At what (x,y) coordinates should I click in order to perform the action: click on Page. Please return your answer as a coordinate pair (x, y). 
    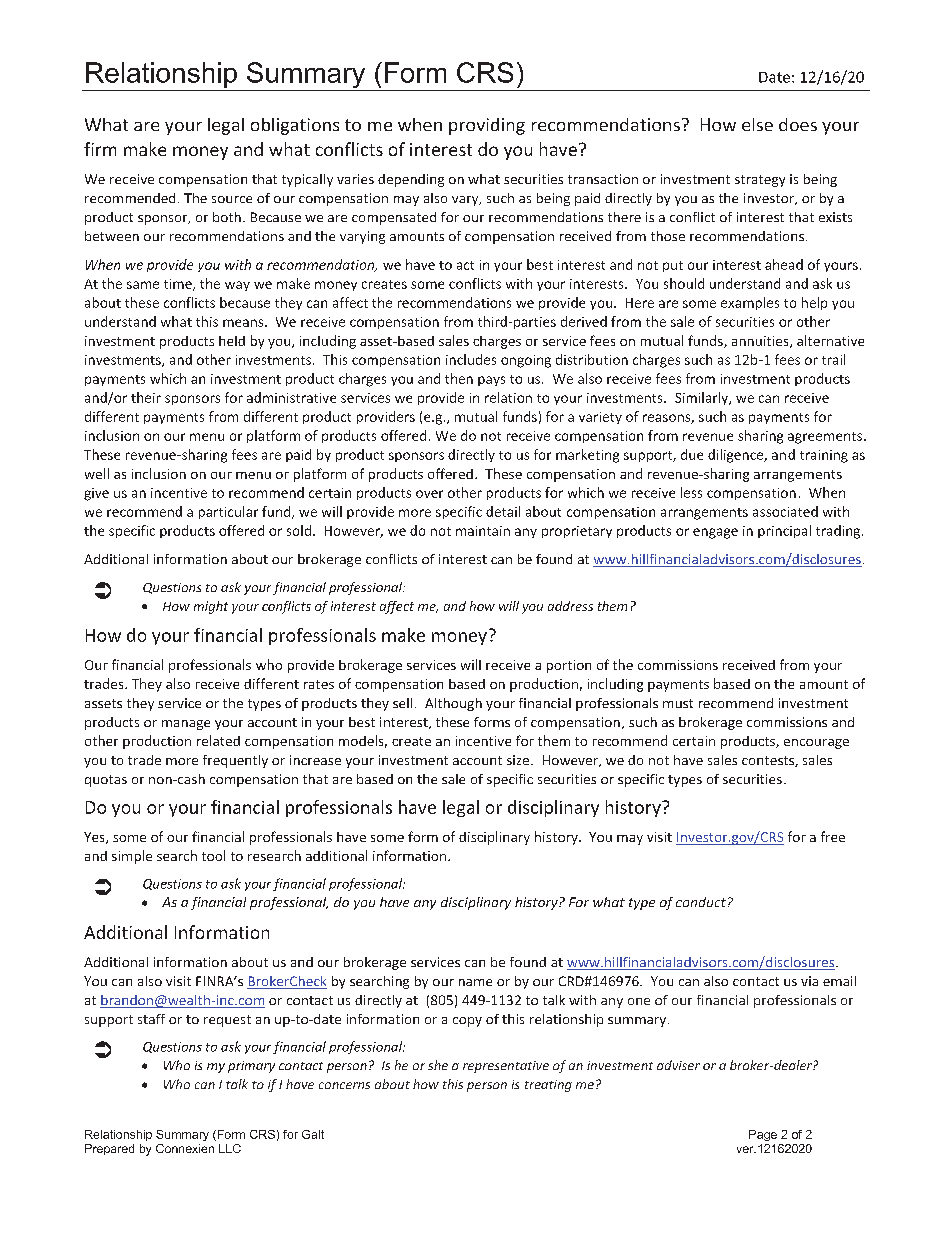
    Looking at the image, I should click on (763, 1135).
